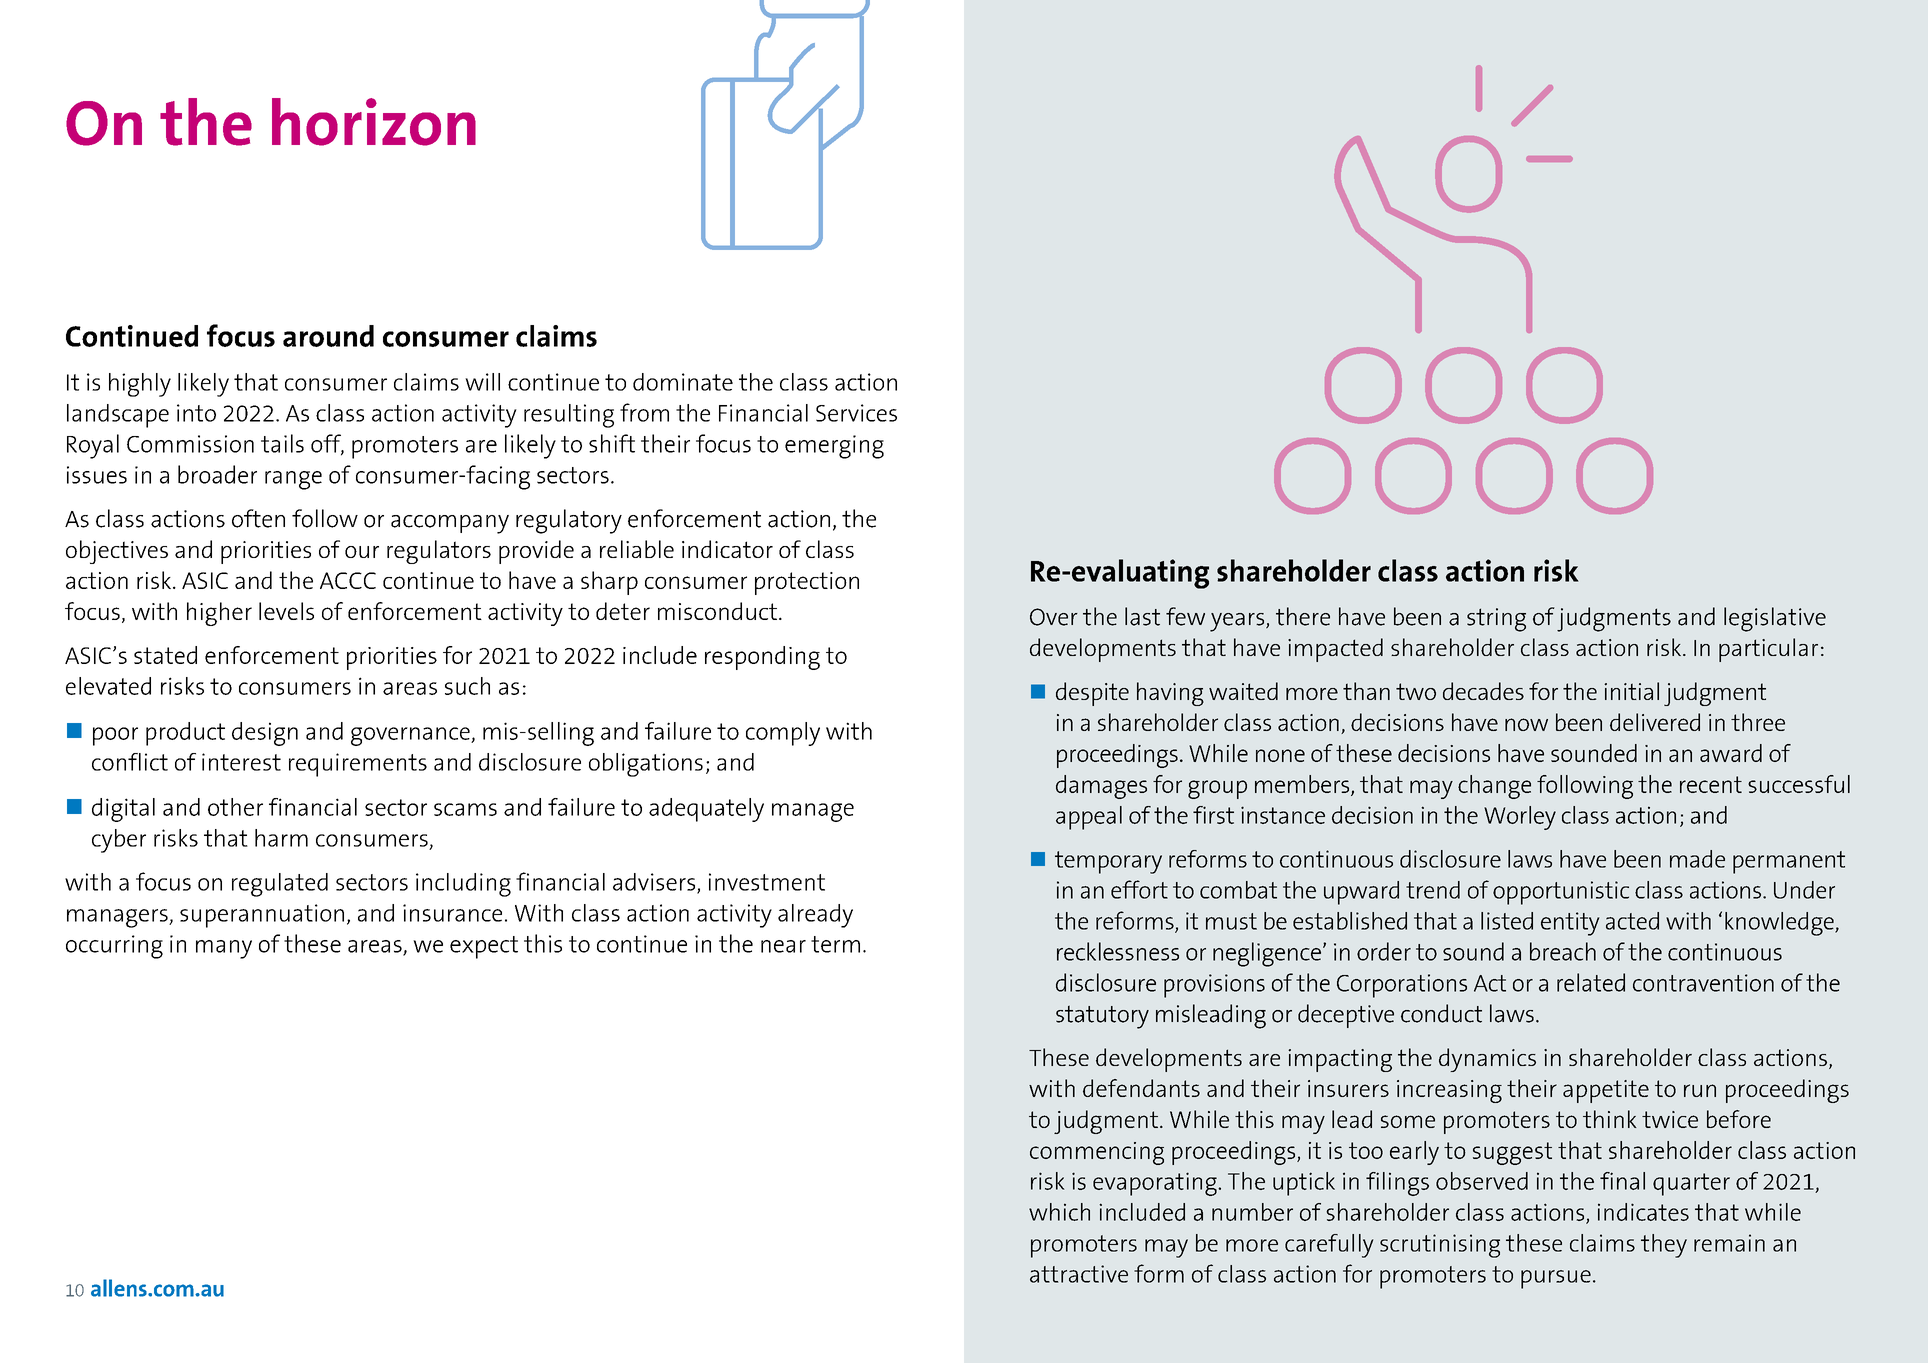 The height and width of the screenshot is (1363, 1928). Describe the element at coordinates (762, 658) in the screenshot. I see `responding` at that location.
